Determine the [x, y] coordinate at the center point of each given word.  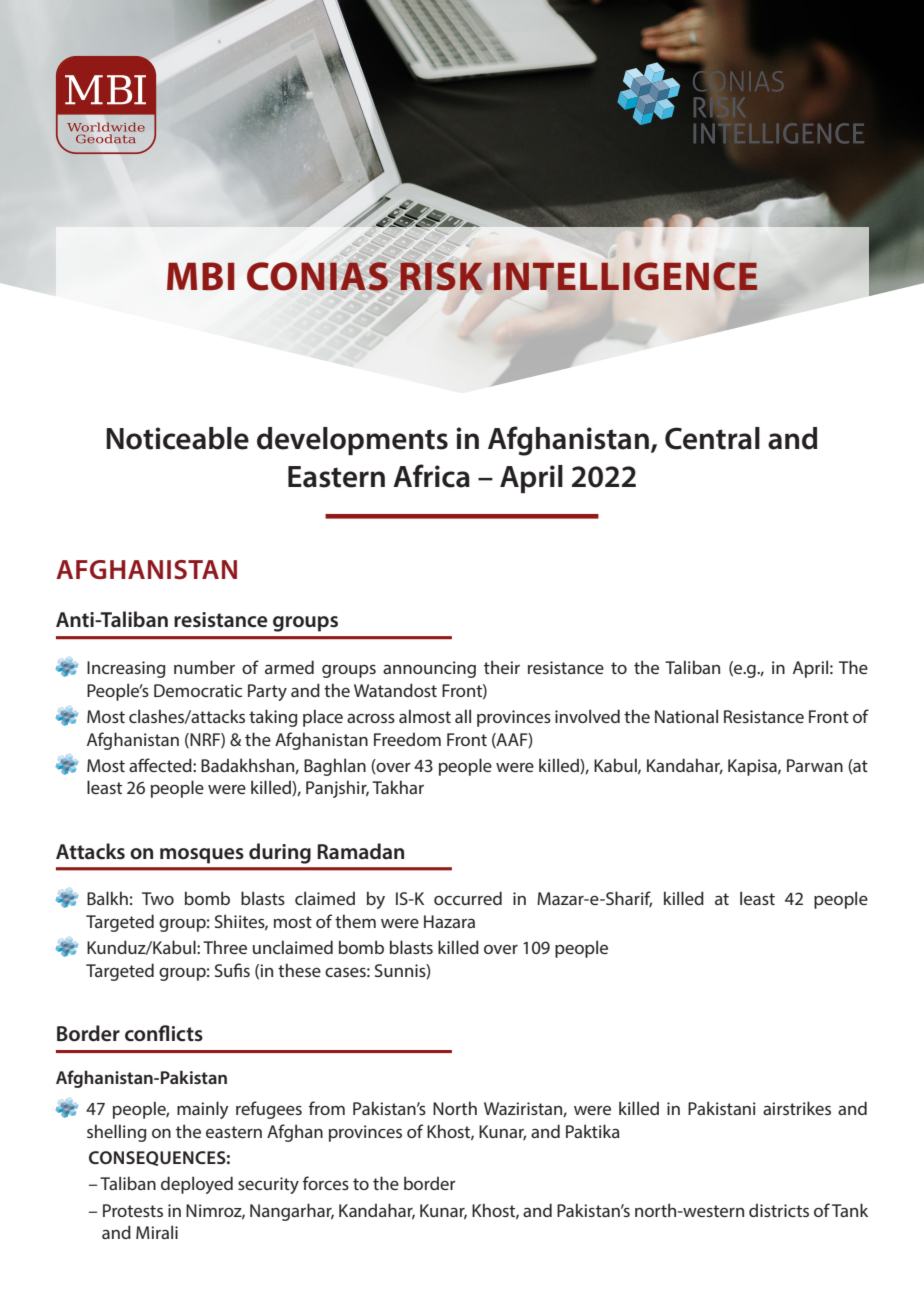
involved [587, 716]
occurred [468, 898]
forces [326, 1183]
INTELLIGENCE [625, 276]
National [686, 716]
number [204, 667]
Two [158, 898]
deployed [197, 1185]
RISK [441, 276]
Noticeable [177, 438]
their [502, 667]
